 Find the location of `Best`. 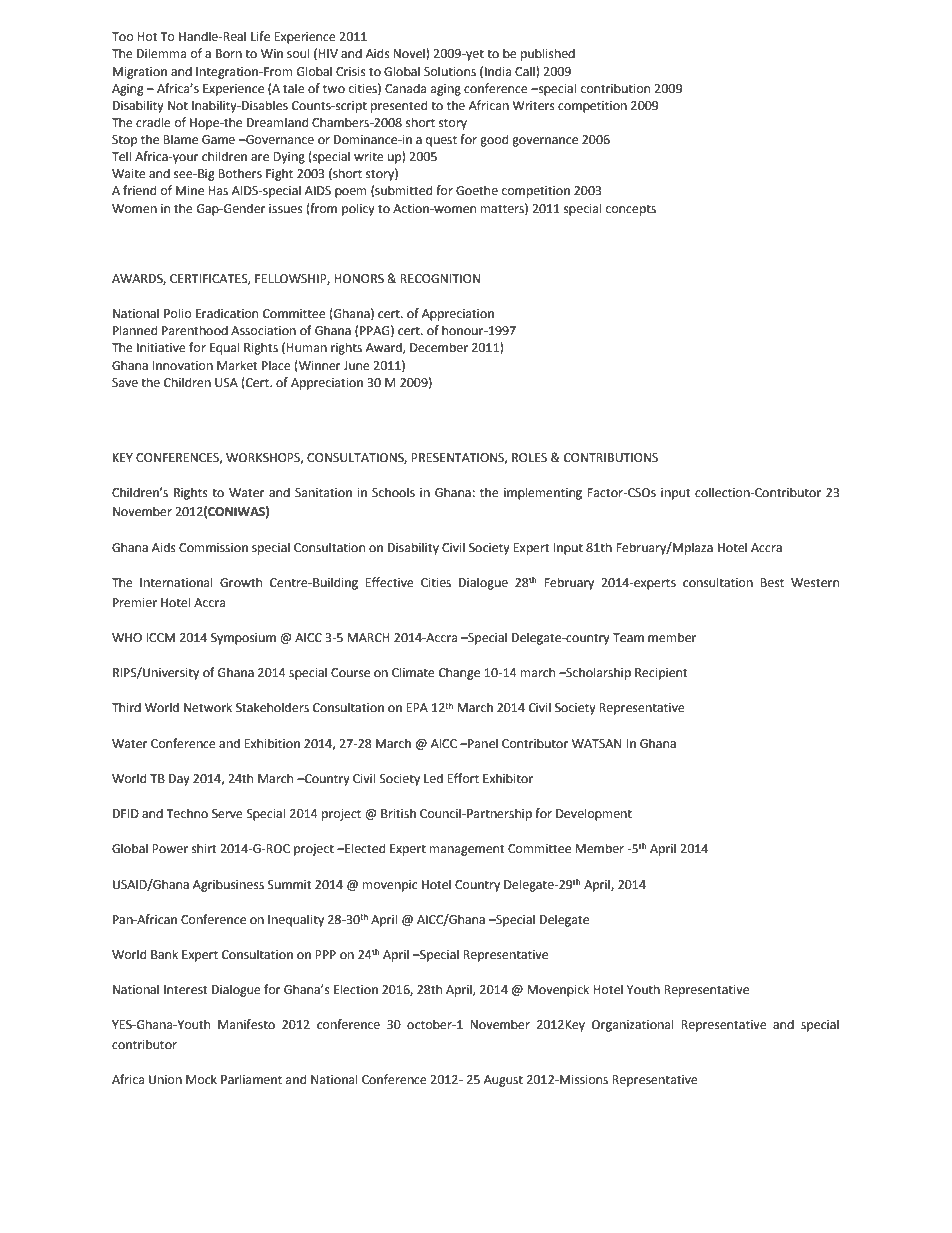

Best is located at coordinates (772, 583).
